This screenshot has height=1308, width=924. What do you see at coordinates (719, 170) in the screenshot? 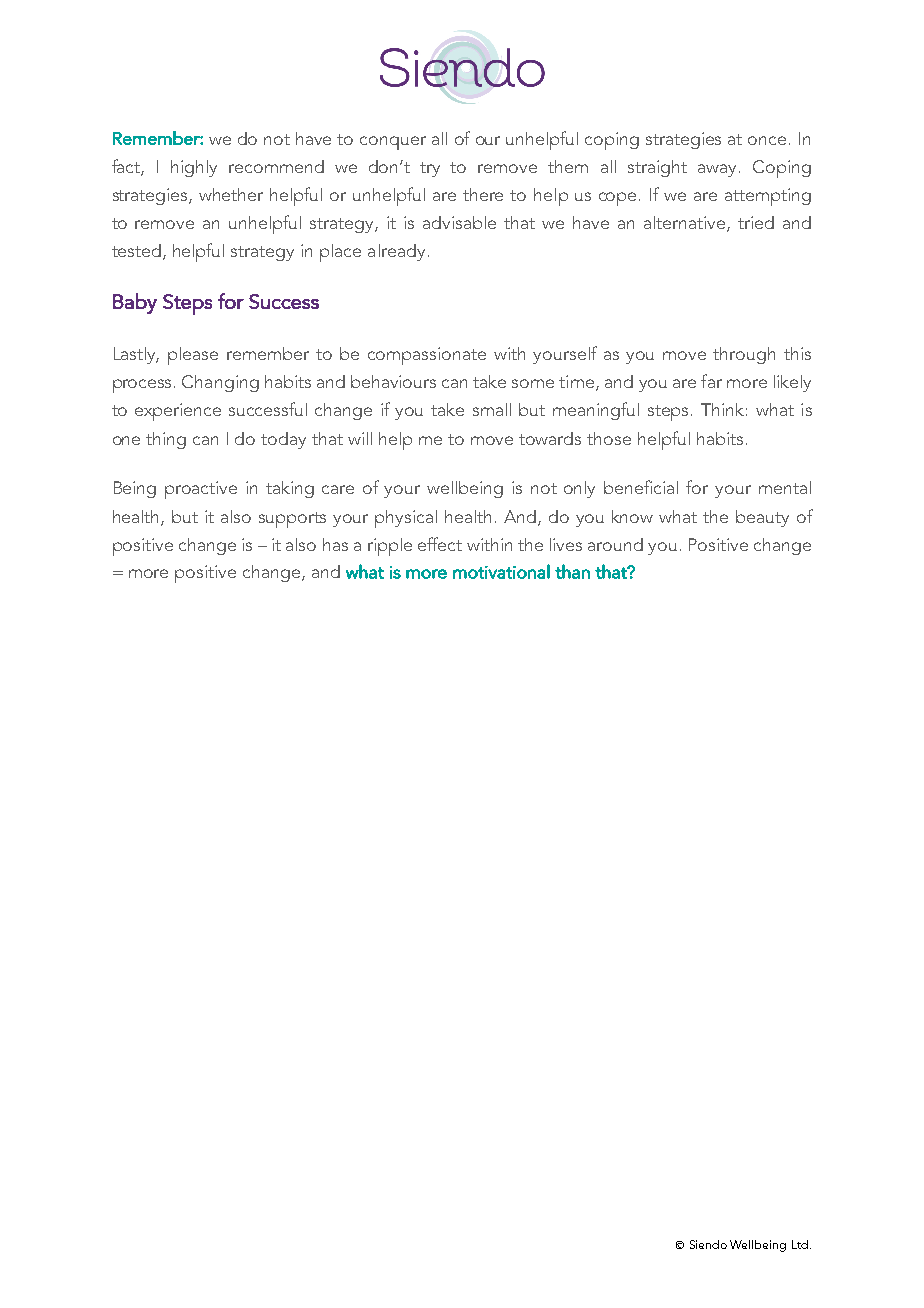
I see `away` at bounding box center [719, 170].
